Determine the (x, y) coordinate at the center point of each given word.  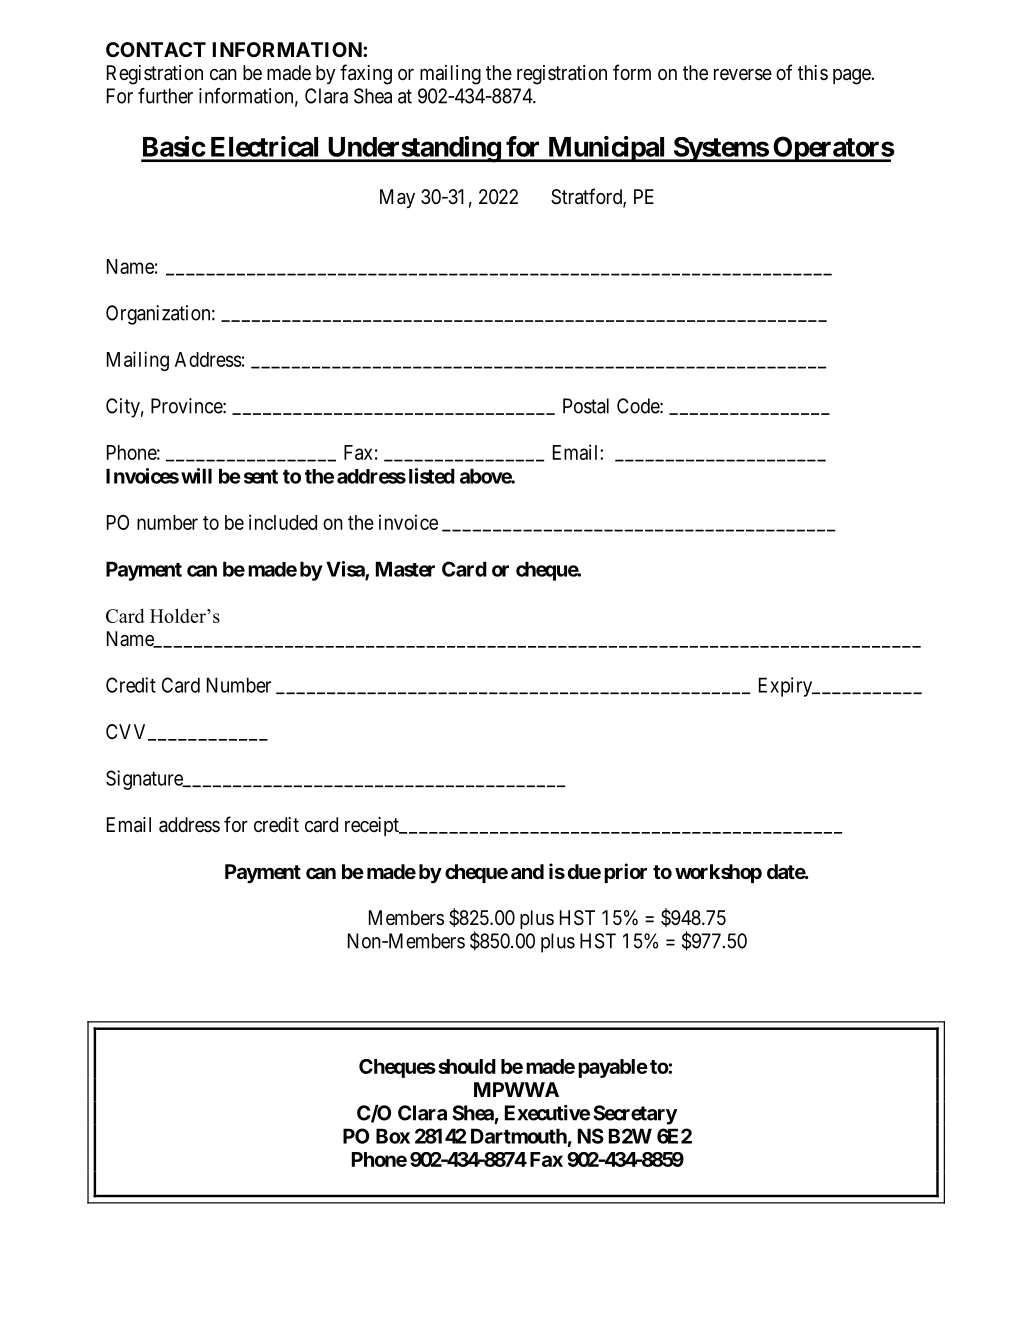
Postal (586, 406)
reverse (743, 75)
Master (405, 569)
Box (393, 1136)
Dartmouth (519, 1136)
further (165, 96)
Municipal (606, 149)
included (283, 522)
